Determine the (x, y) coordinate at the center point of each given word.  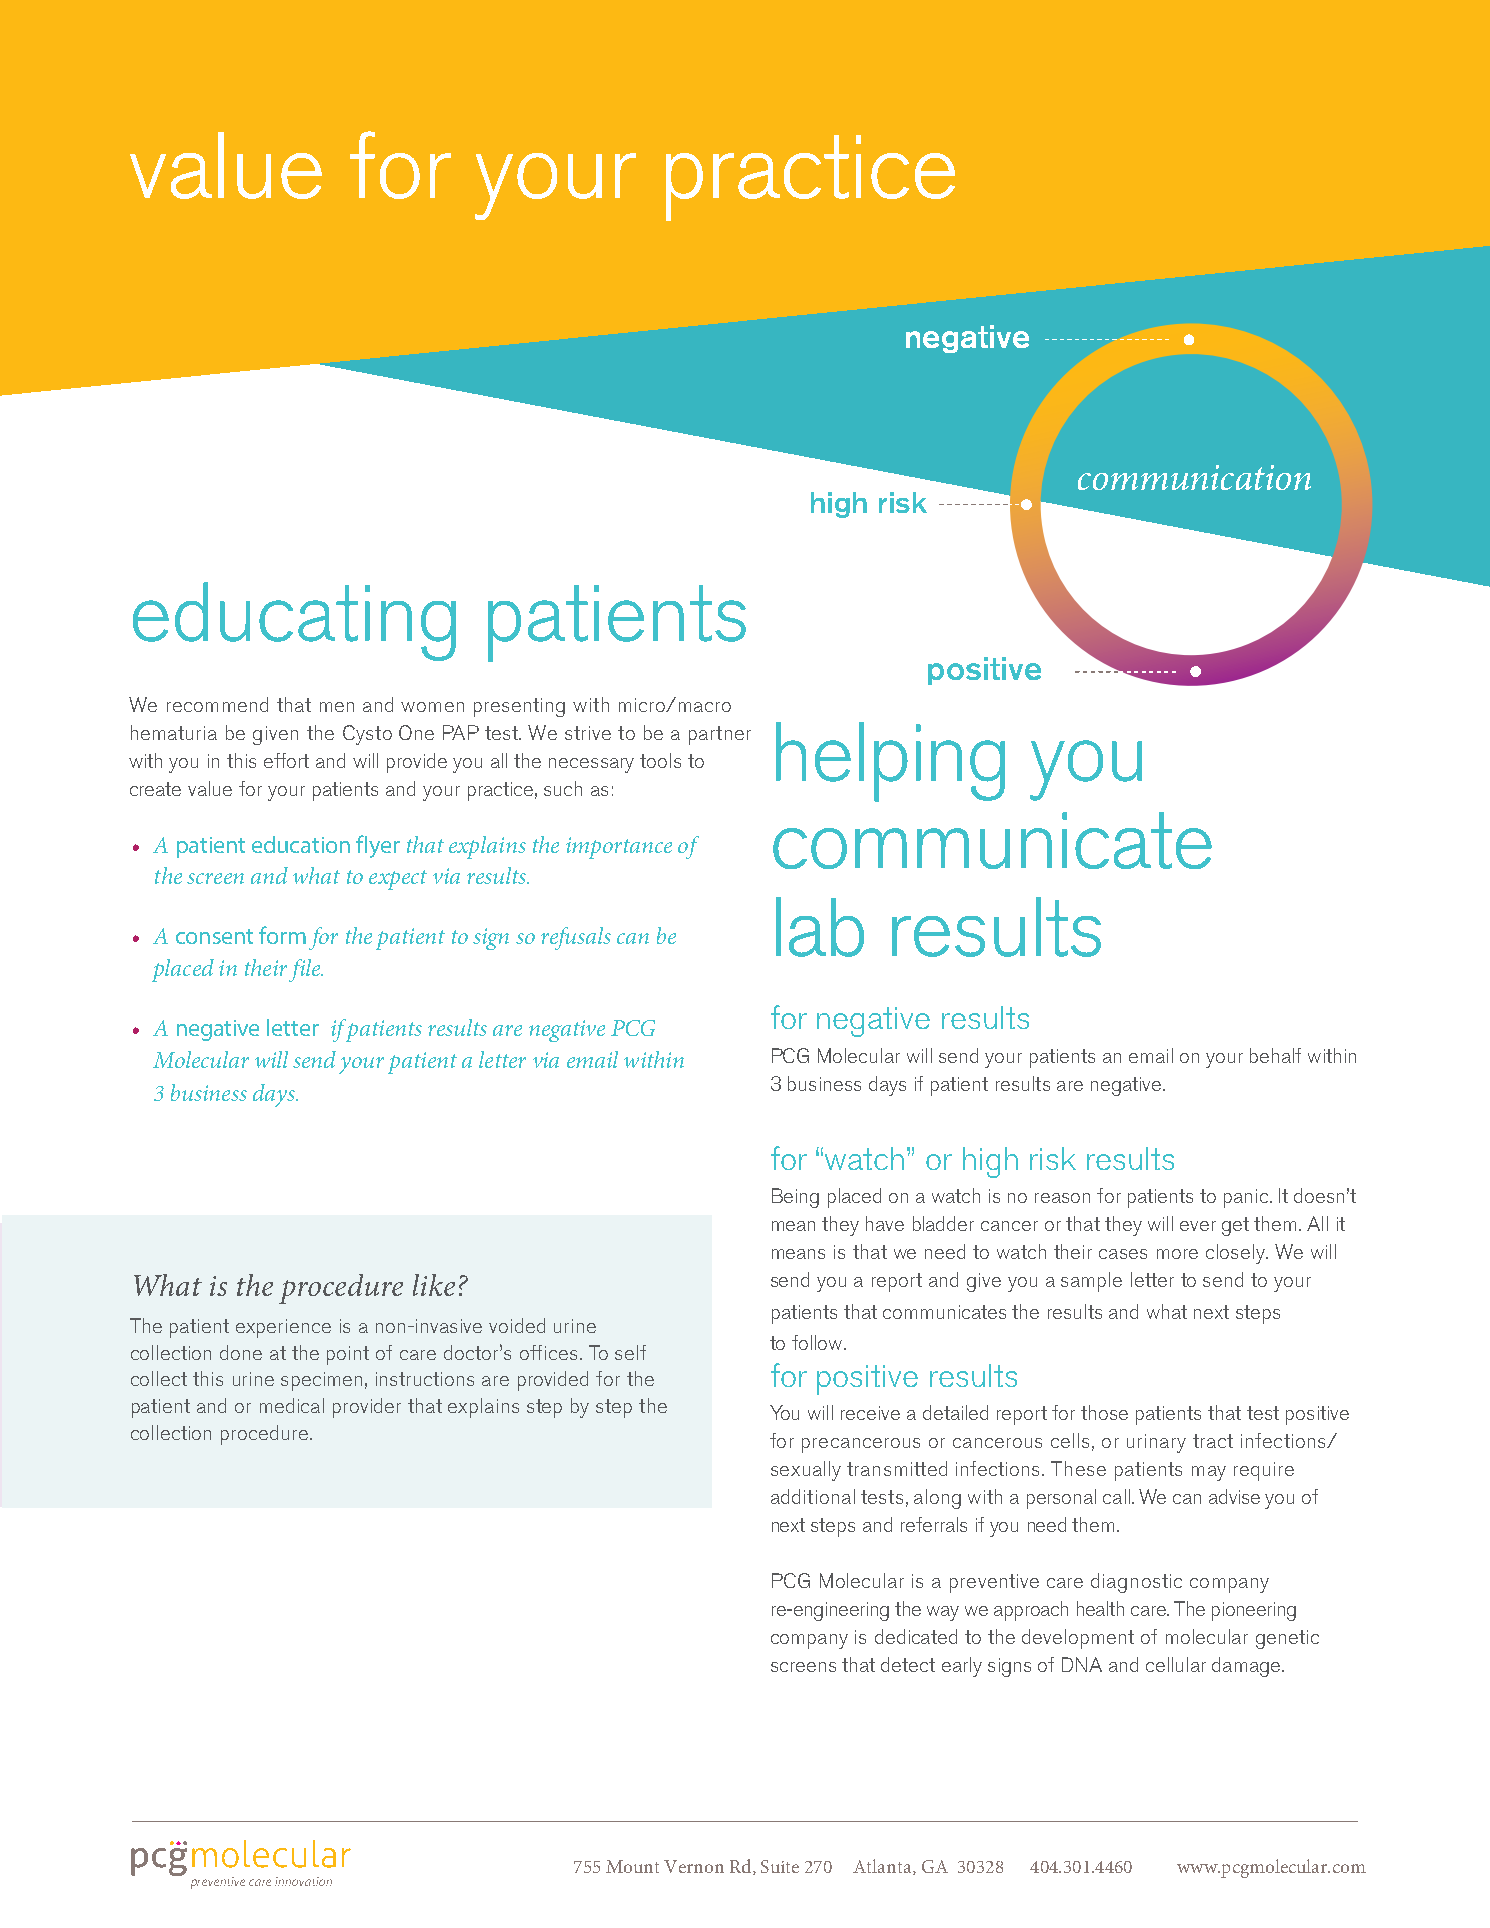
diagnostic (1136, 1583)
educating (294, 621)
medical (292, 1405)
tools (660, 760)
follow (818, 1342)
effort (286, 760)
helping (890, 762)
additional (813, 1496)
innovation (303, 1881)
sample (1091, 1282)
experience (283, 1328)
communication (1194, 477)
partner (720, 735)
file (306, 970)
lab (820, 927)
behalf (1275, 1055)
